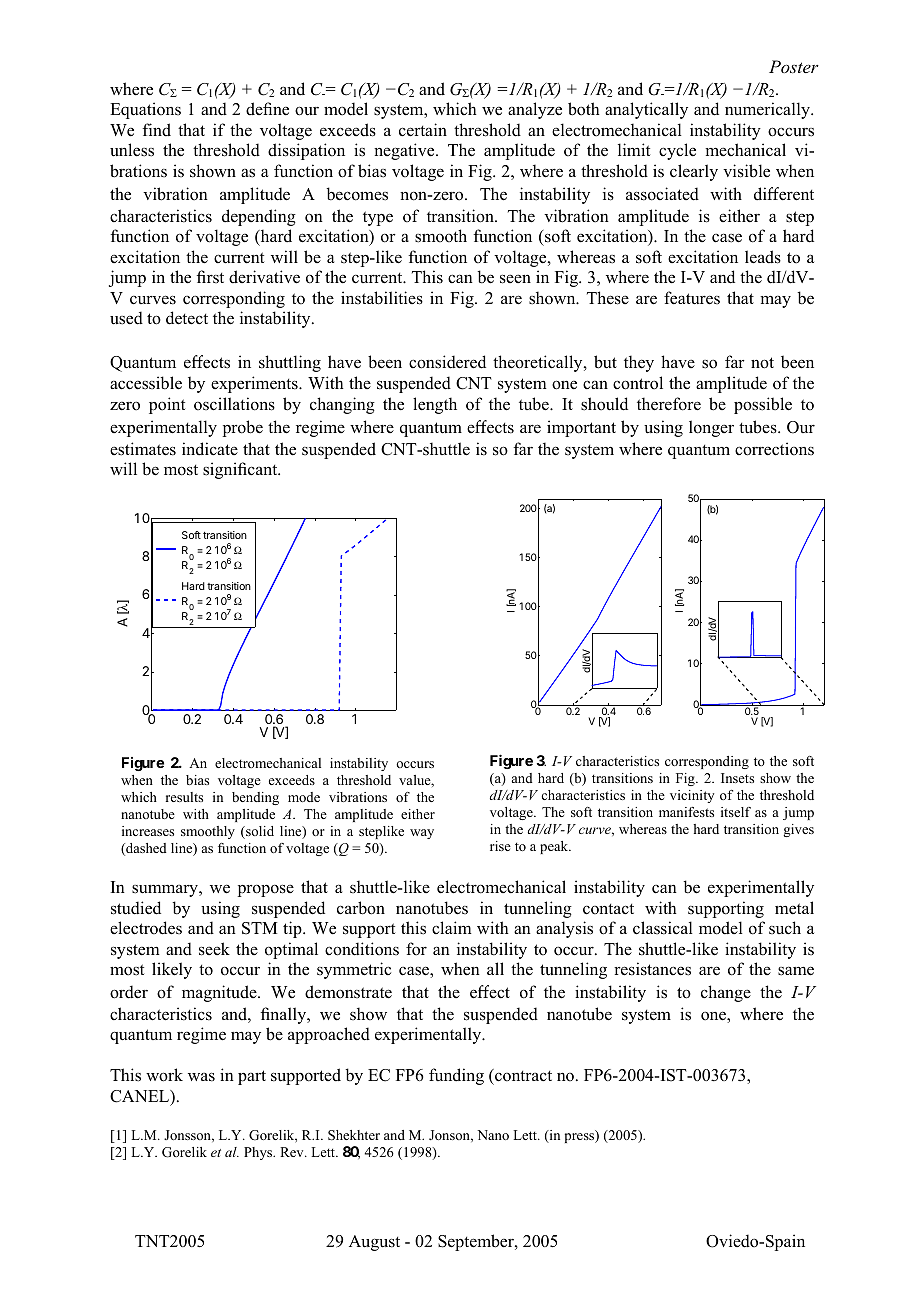 The height and width of the screenshot is (1308, 924). What do you see at coordinates (259, 1153) in the screenshot?
I see `Phys` at bounding box center [259, 1153].
